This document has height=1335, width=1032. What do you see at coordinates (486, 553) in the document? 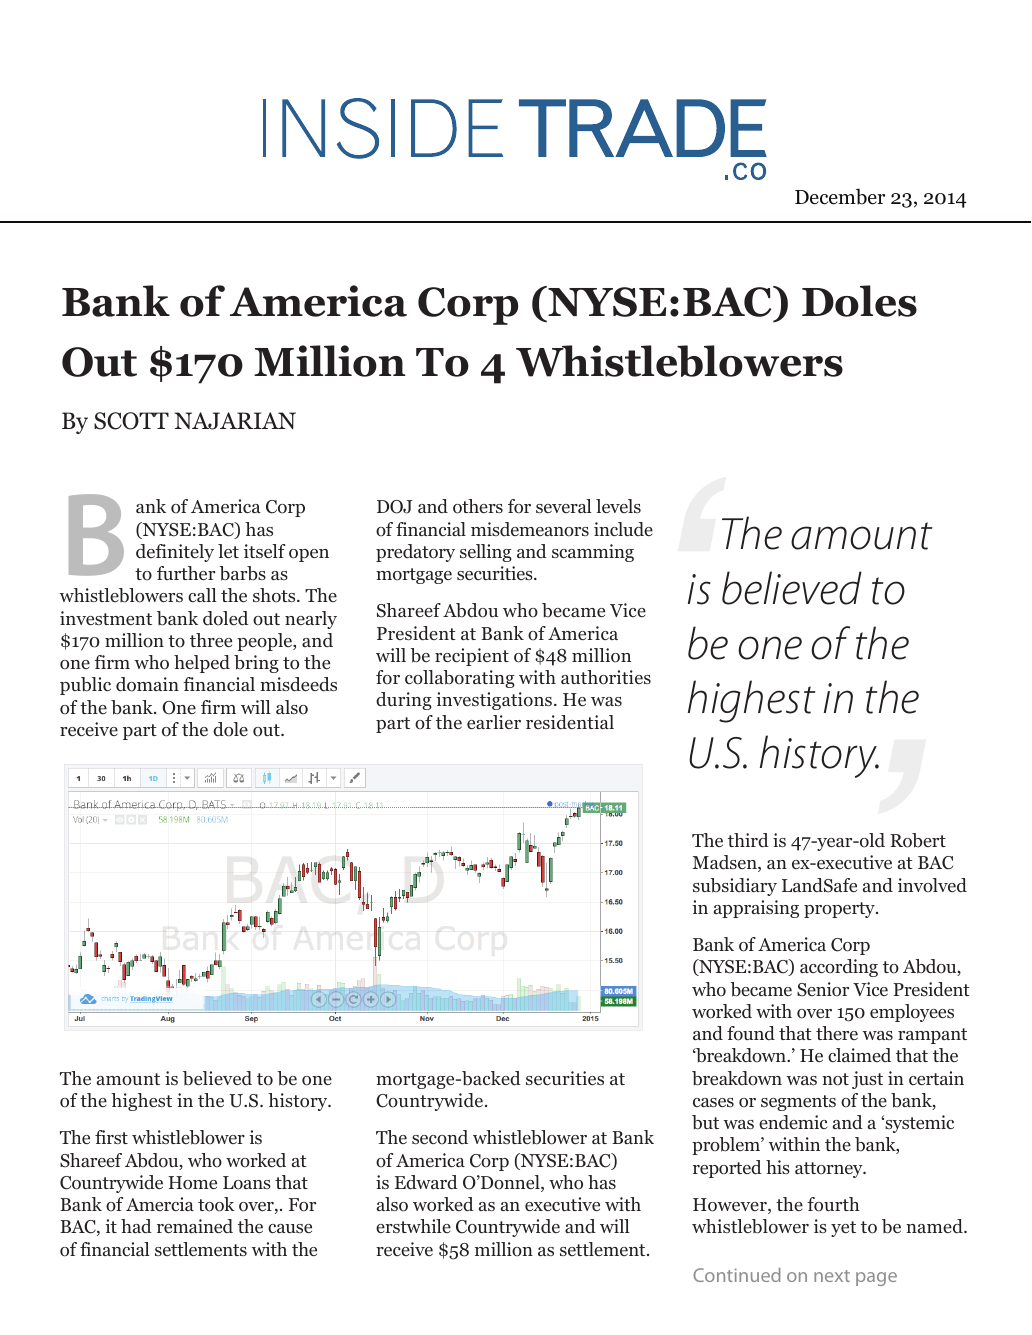
I see `selling` at bounding box center [486, 553].
